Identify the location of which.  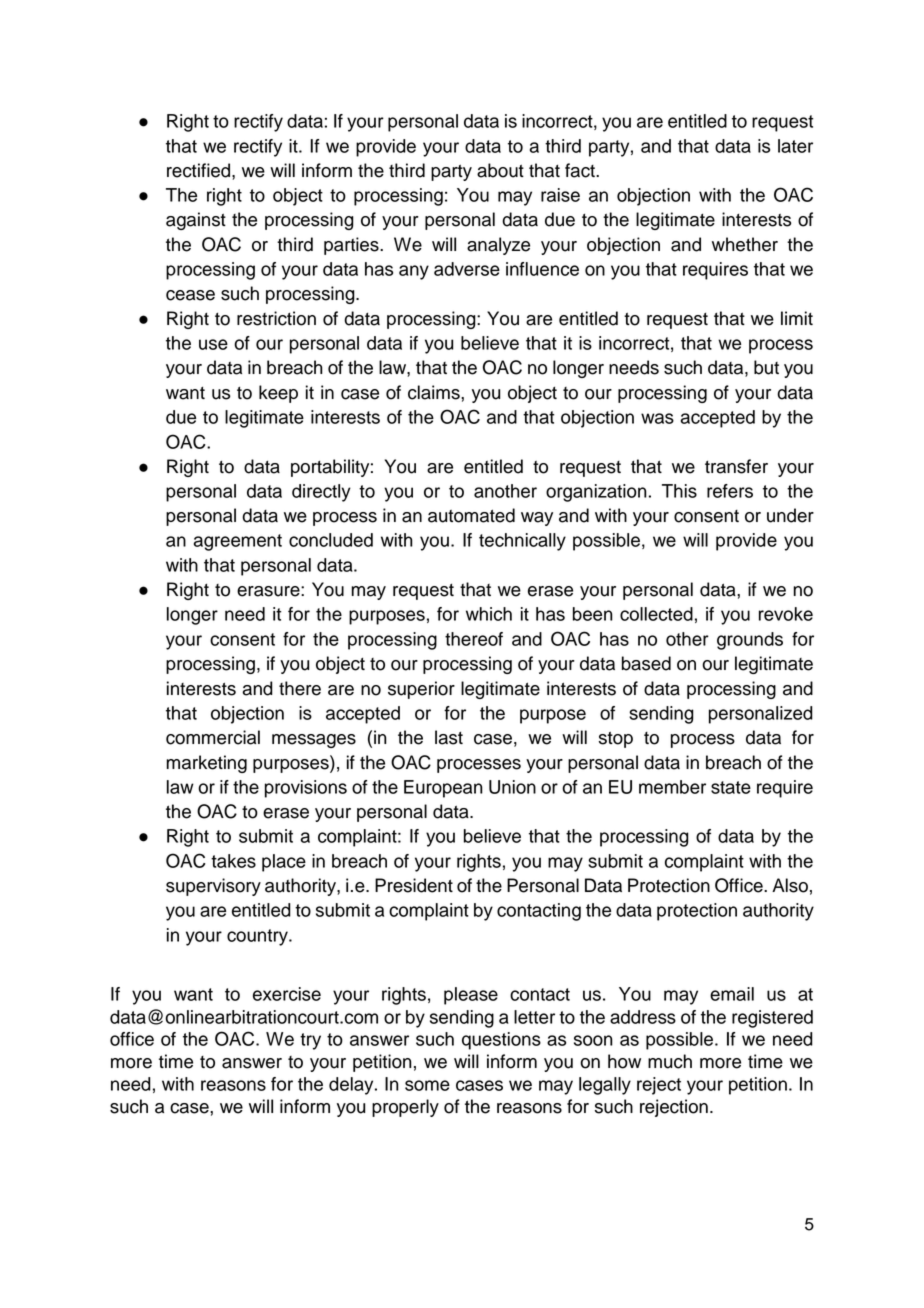
(489, 614).
